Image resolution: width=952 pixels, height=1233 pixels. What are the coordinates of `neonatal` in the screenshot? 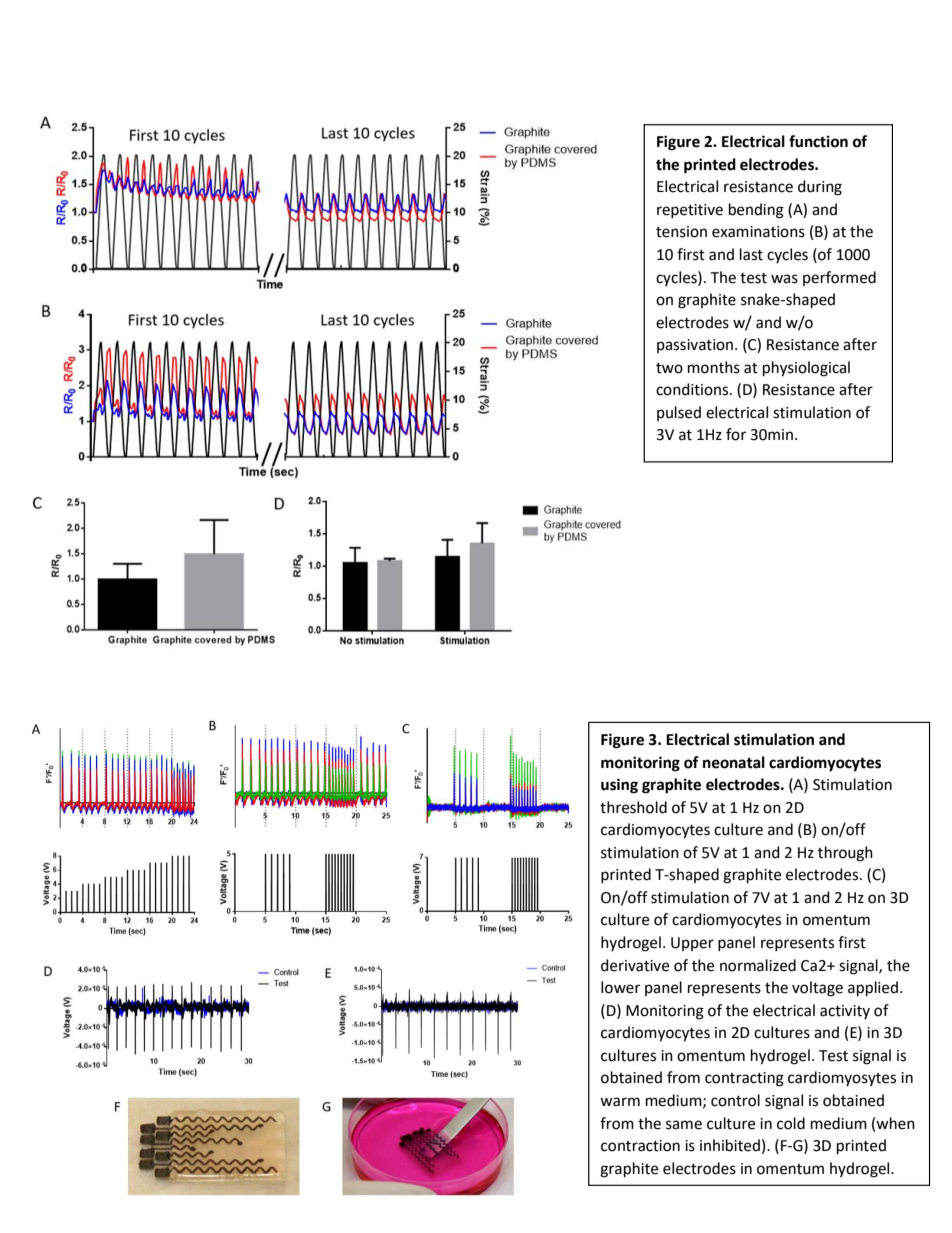 It's located at (734, 762).
